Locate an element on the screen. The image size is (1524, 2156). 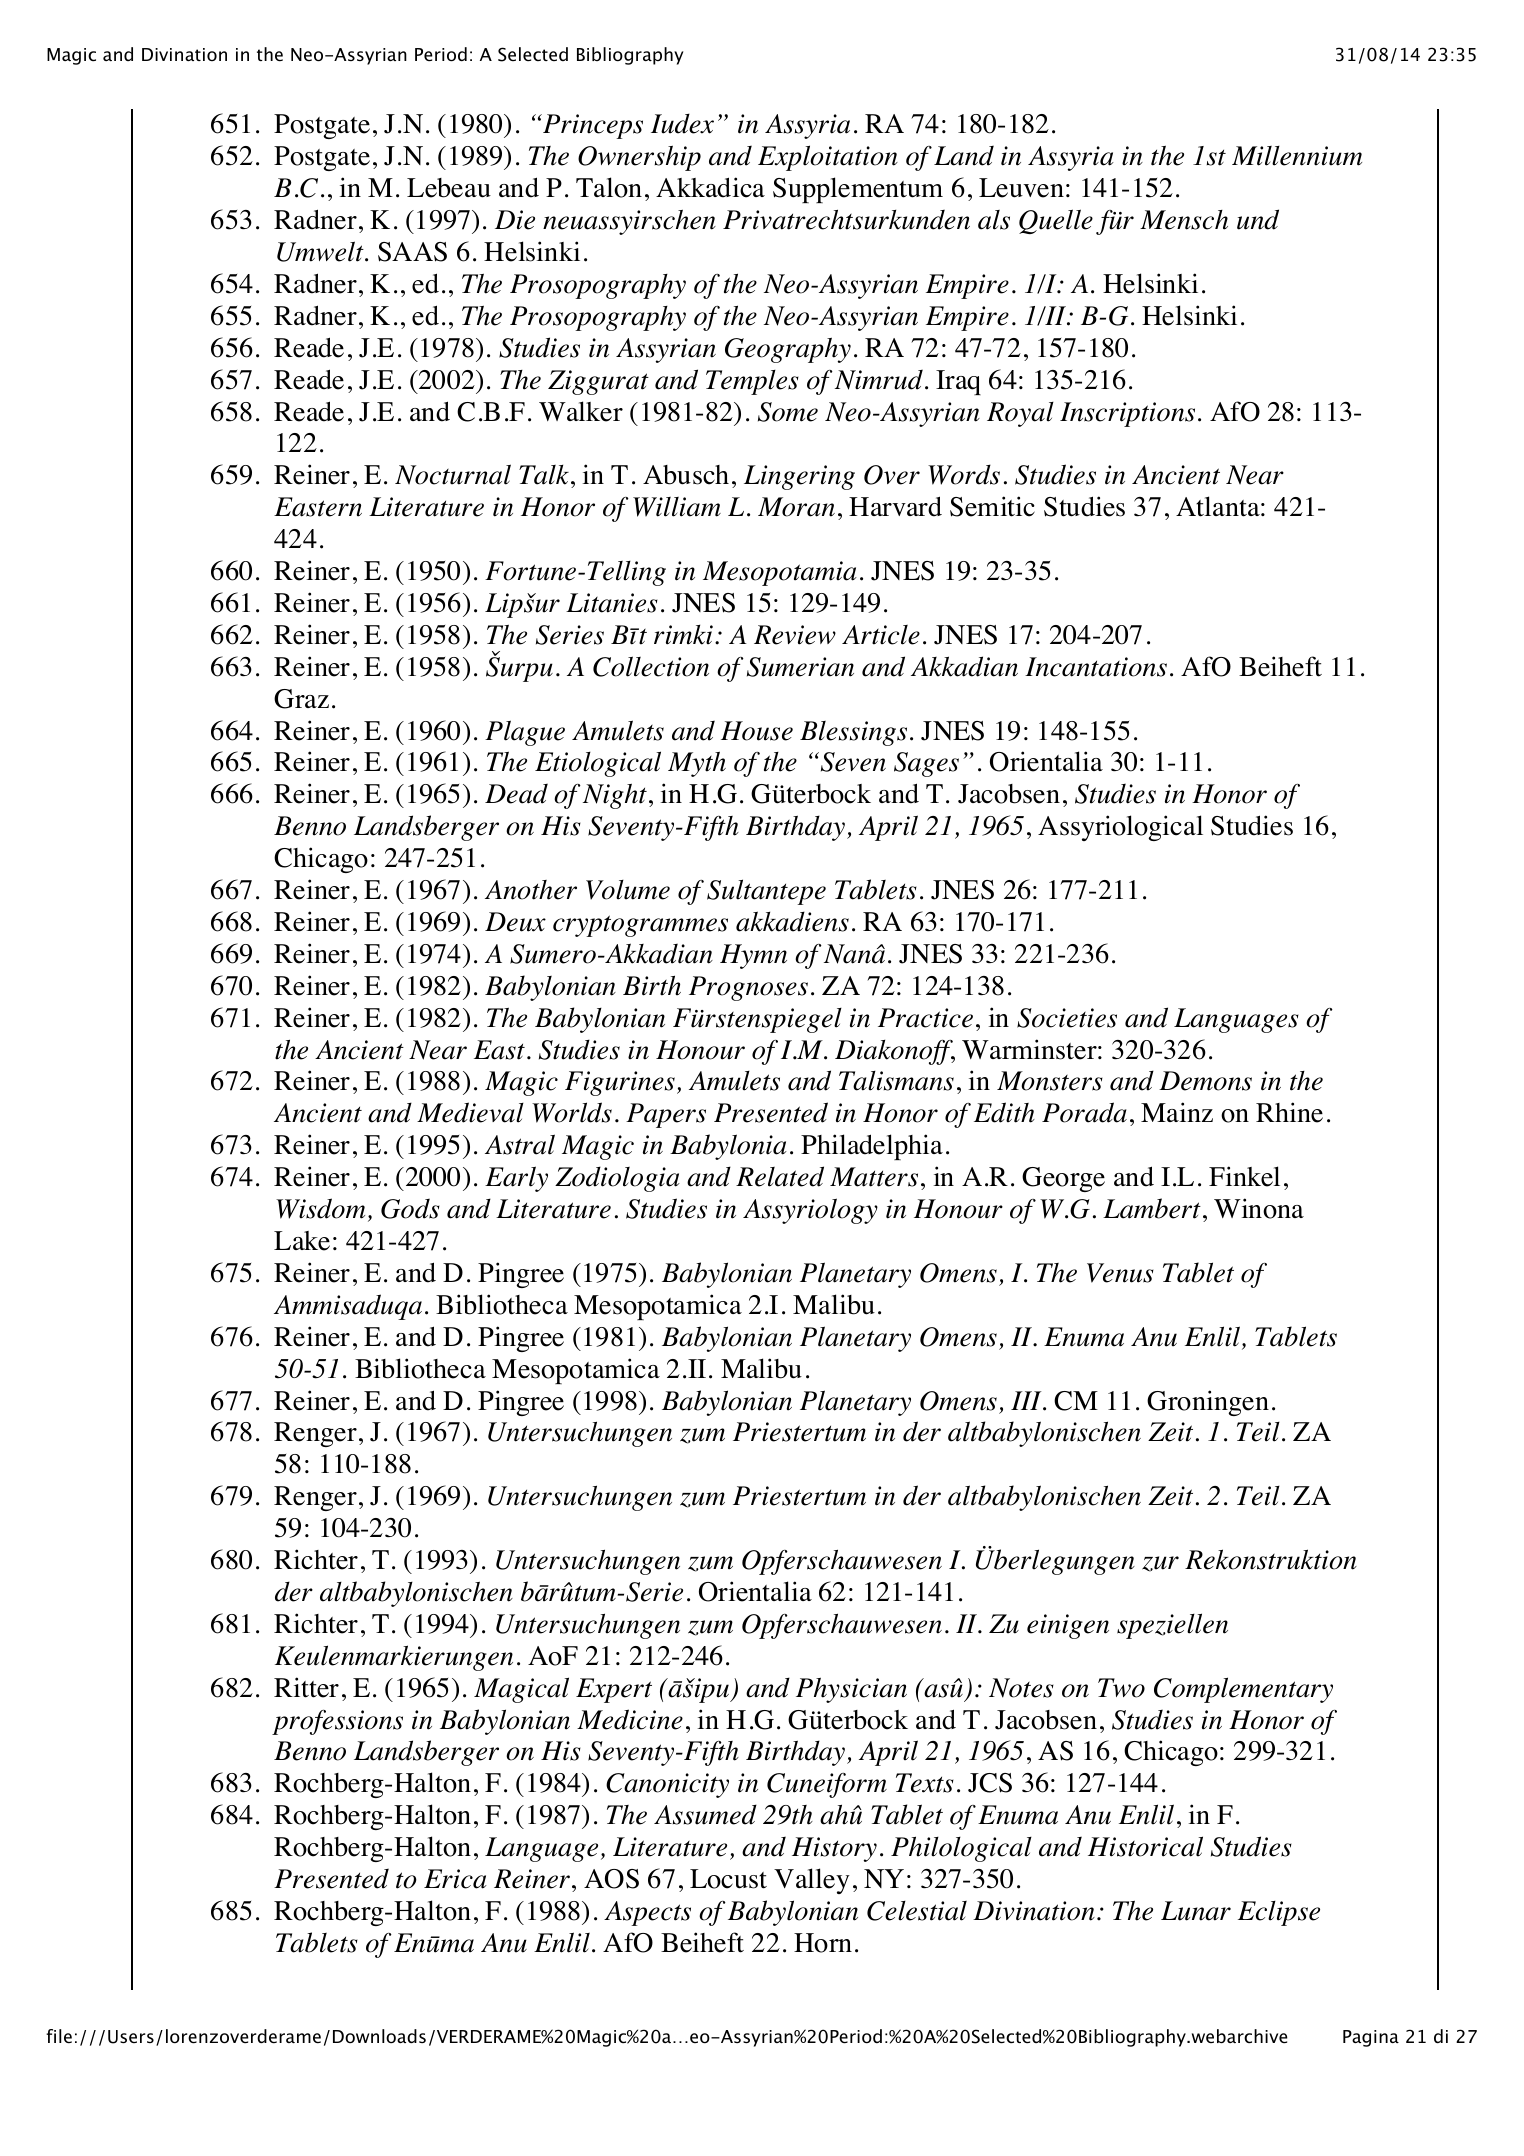
Lebeau is located at coordinates (449, 188).
